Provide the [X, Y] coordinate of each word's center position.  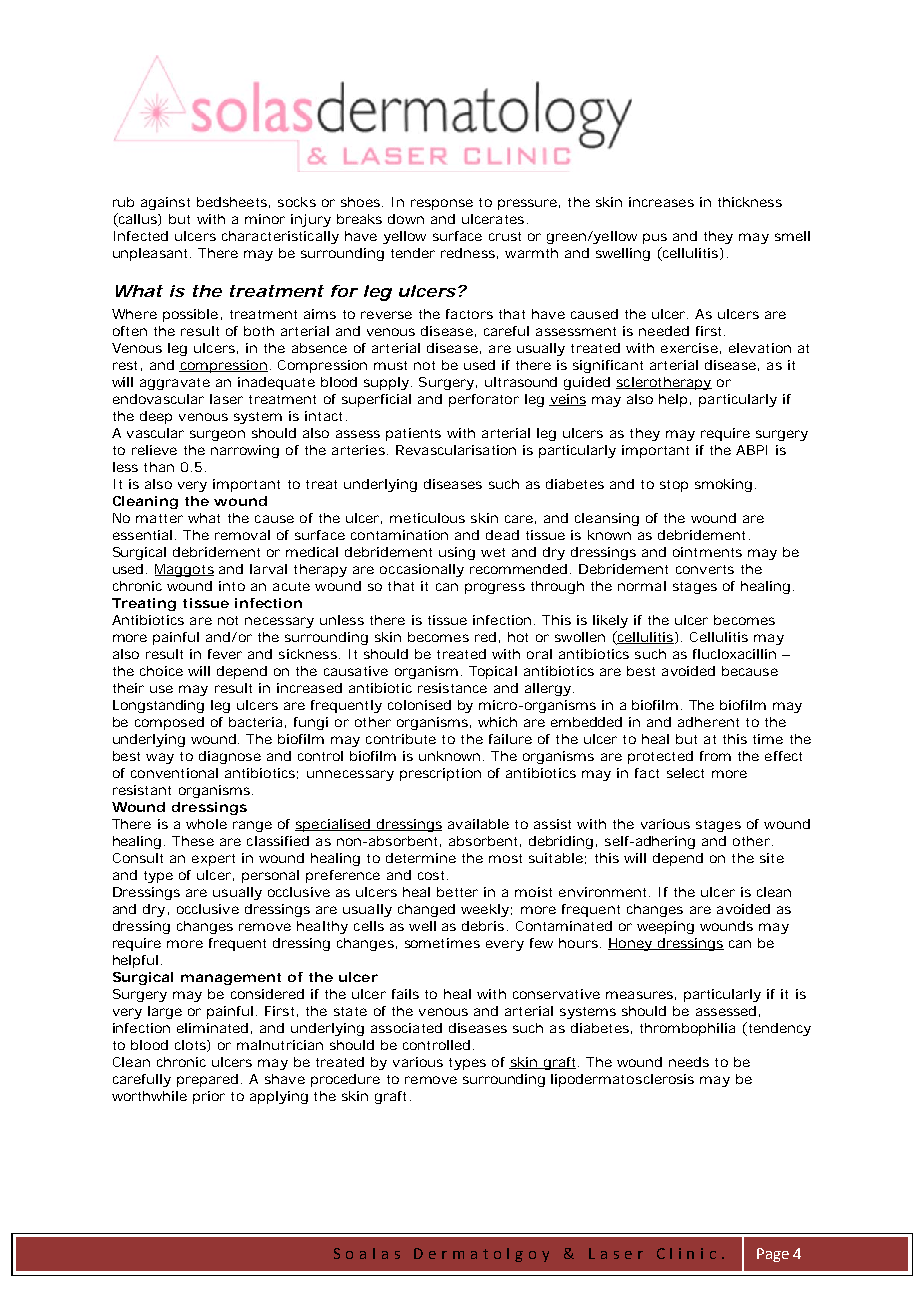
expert [213, 860]
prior [209, 1097]
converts [705, 569]
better [457, 892]
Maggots [184, 570]
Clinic [686, 1253]
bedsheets [232, 202]
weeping [665, 927]
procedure [345, 1080]
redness [468, 253]
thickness [750, 202]
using [457, 553]
